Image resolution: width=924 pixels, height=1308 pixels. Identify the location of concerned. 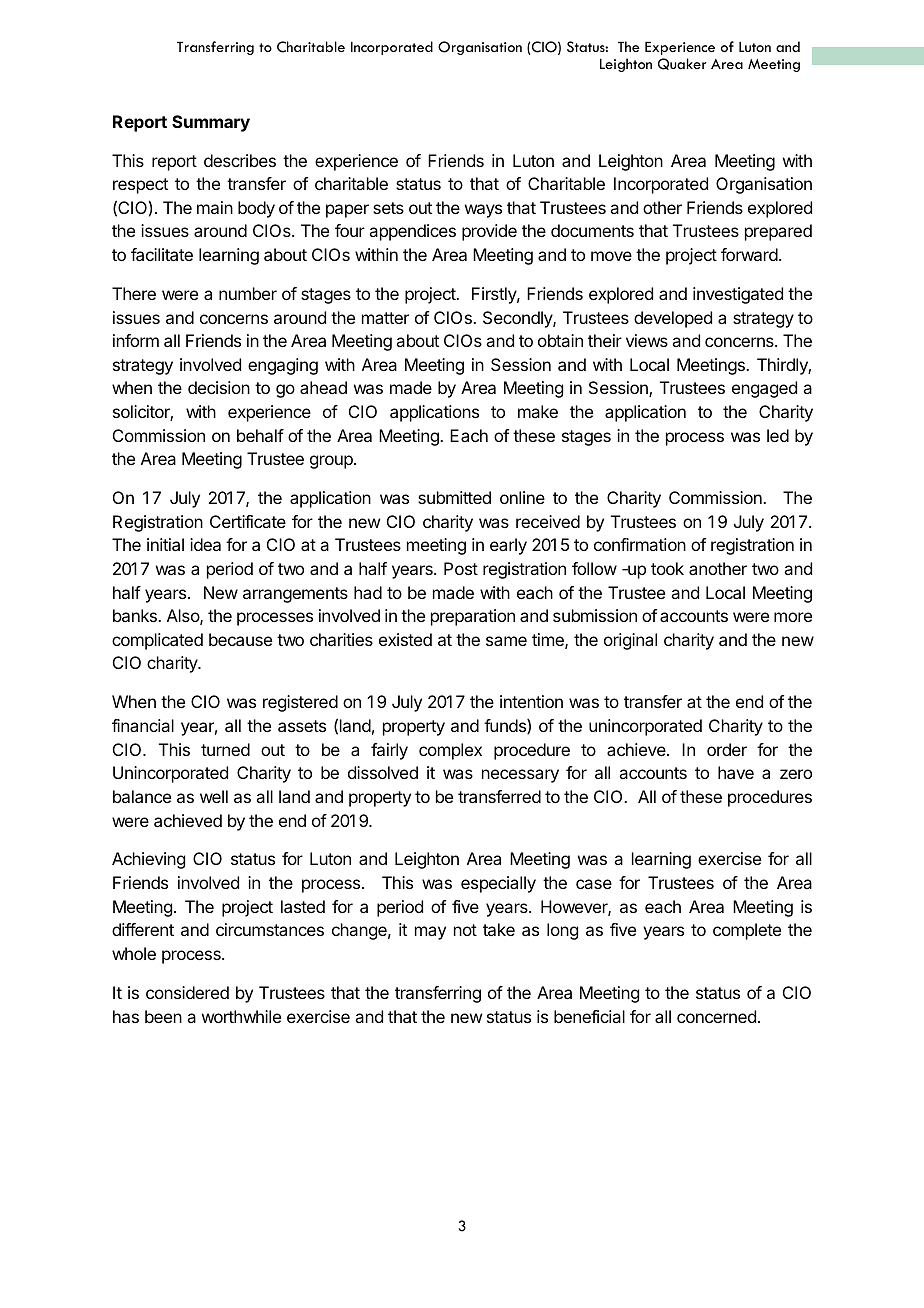
(716, 1016).
